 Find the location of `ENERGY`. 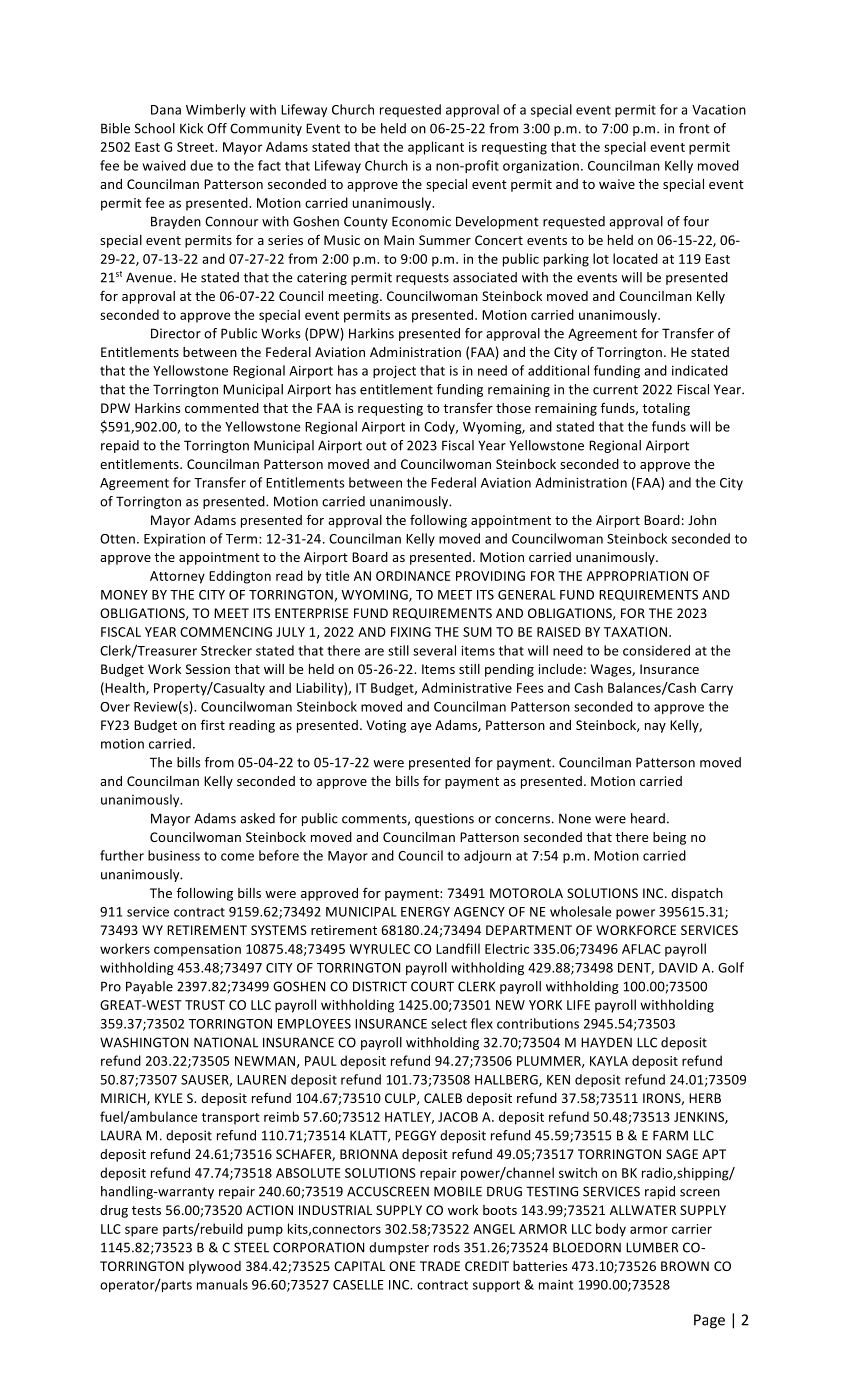

ENERGY is located at coordinates (425, 912).
